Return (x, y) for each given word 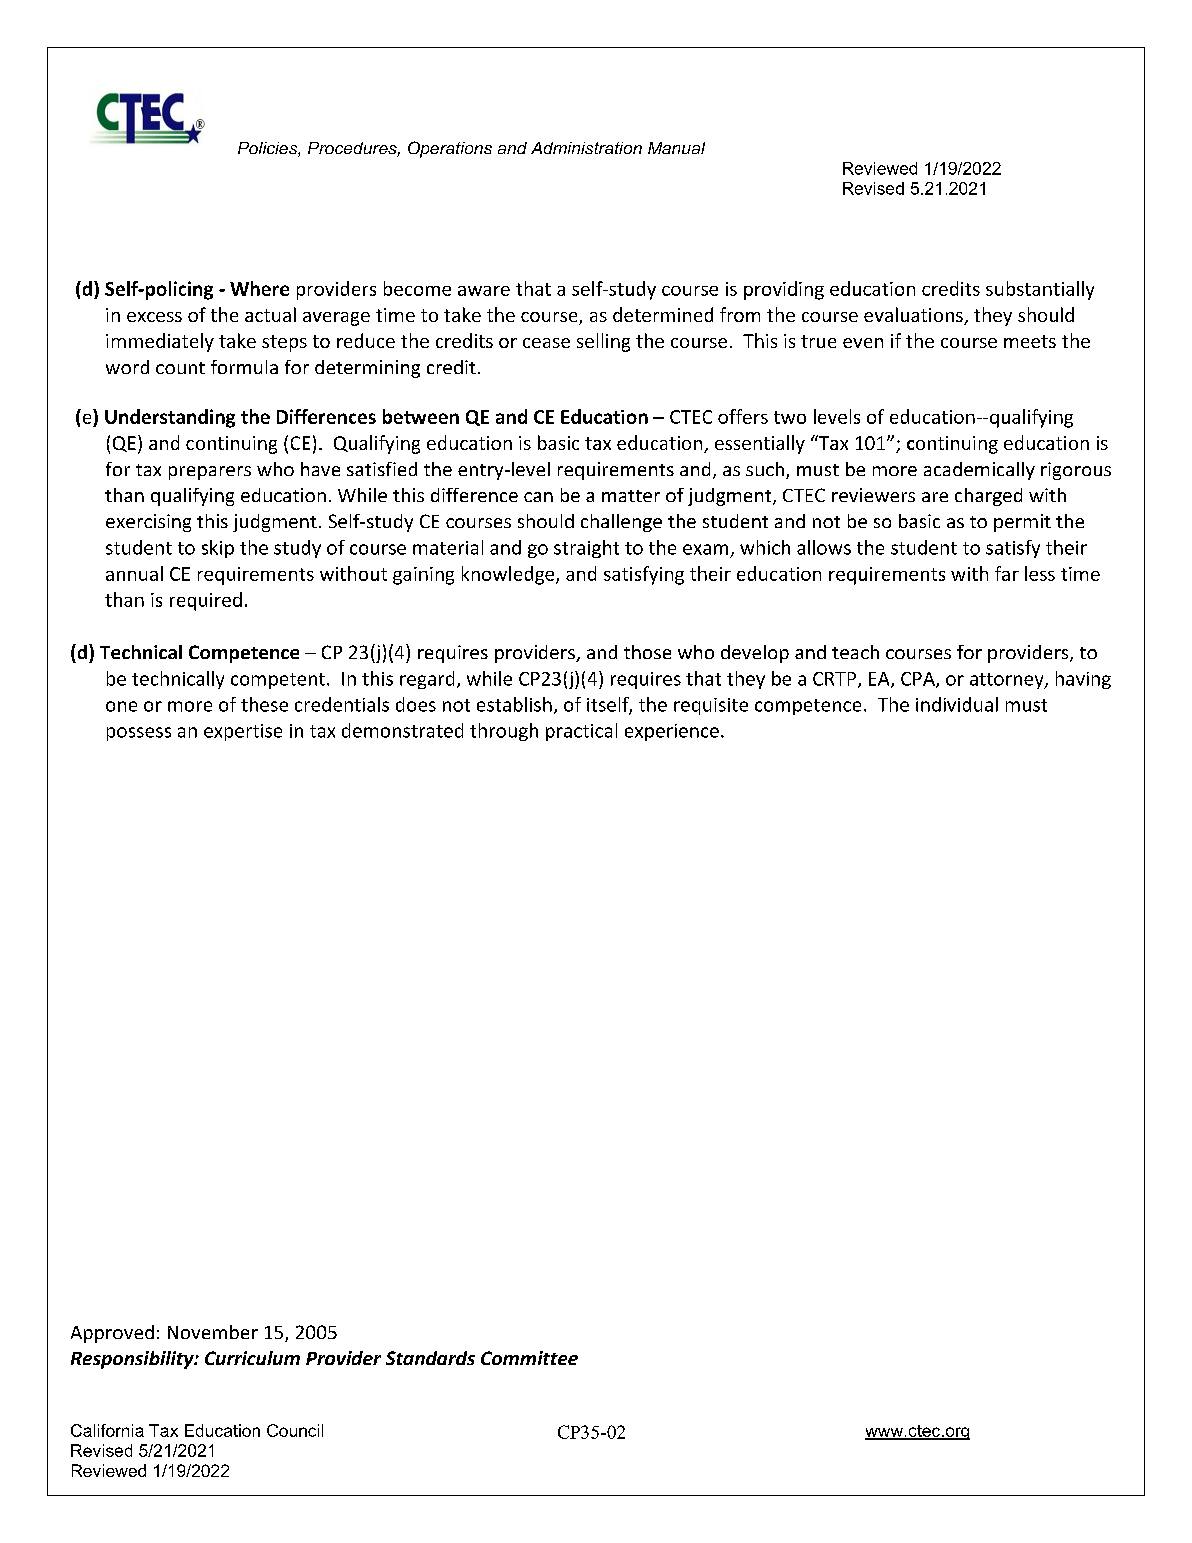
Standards (430, 1358)
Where (259, 288)
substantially (1040, 290)
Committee (529, 1358)
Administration (586, 148)
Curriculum (252, 1358)
